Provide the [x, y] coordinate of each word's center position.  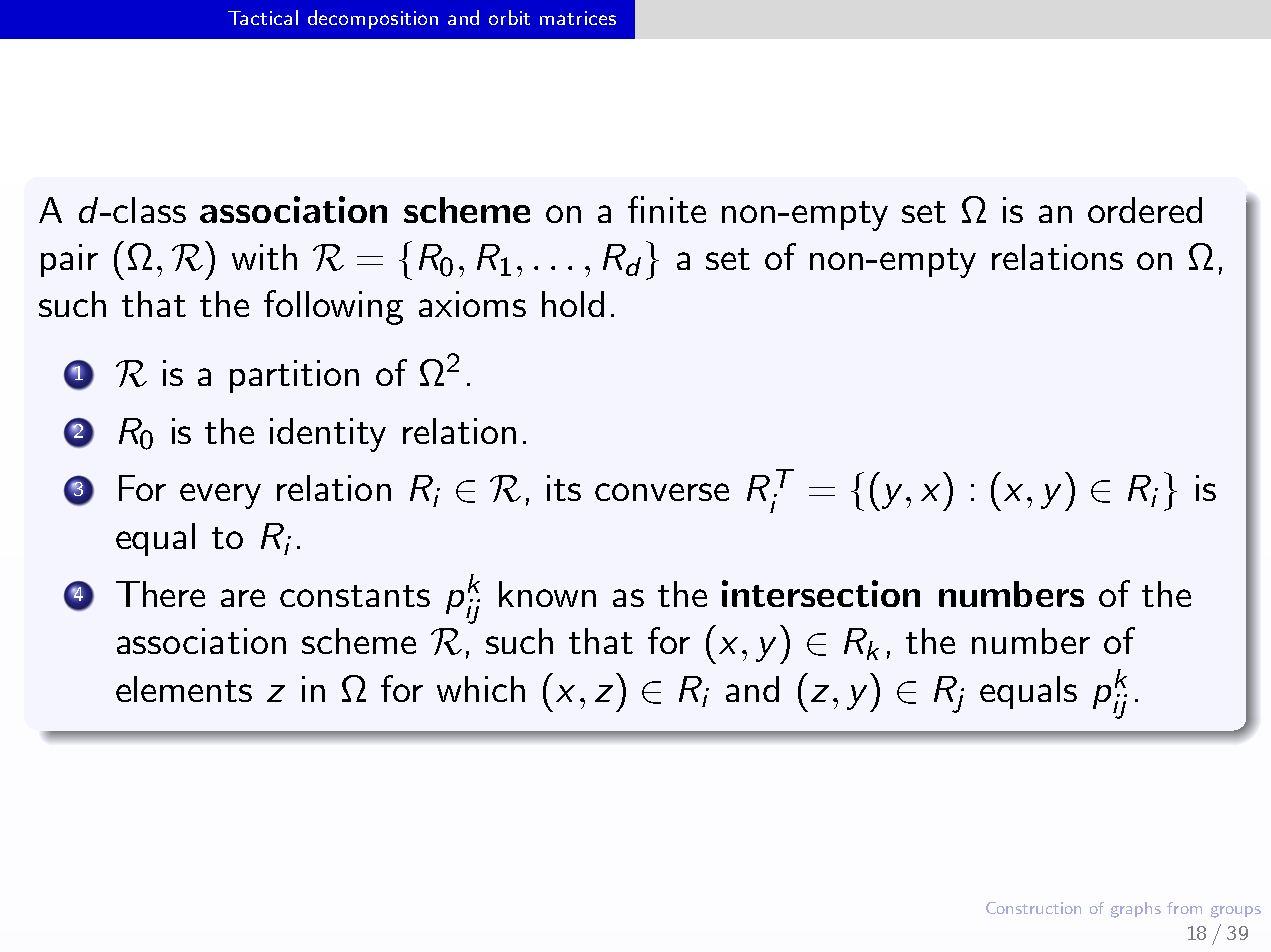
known [547, 594]
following [333, 307]
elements [184, 689]
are [243, 598]
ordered [1145, 210]
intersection [821, 593]
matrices [578, 18]
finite [667, 209]
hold [573, 304]
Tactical [263, 17]
